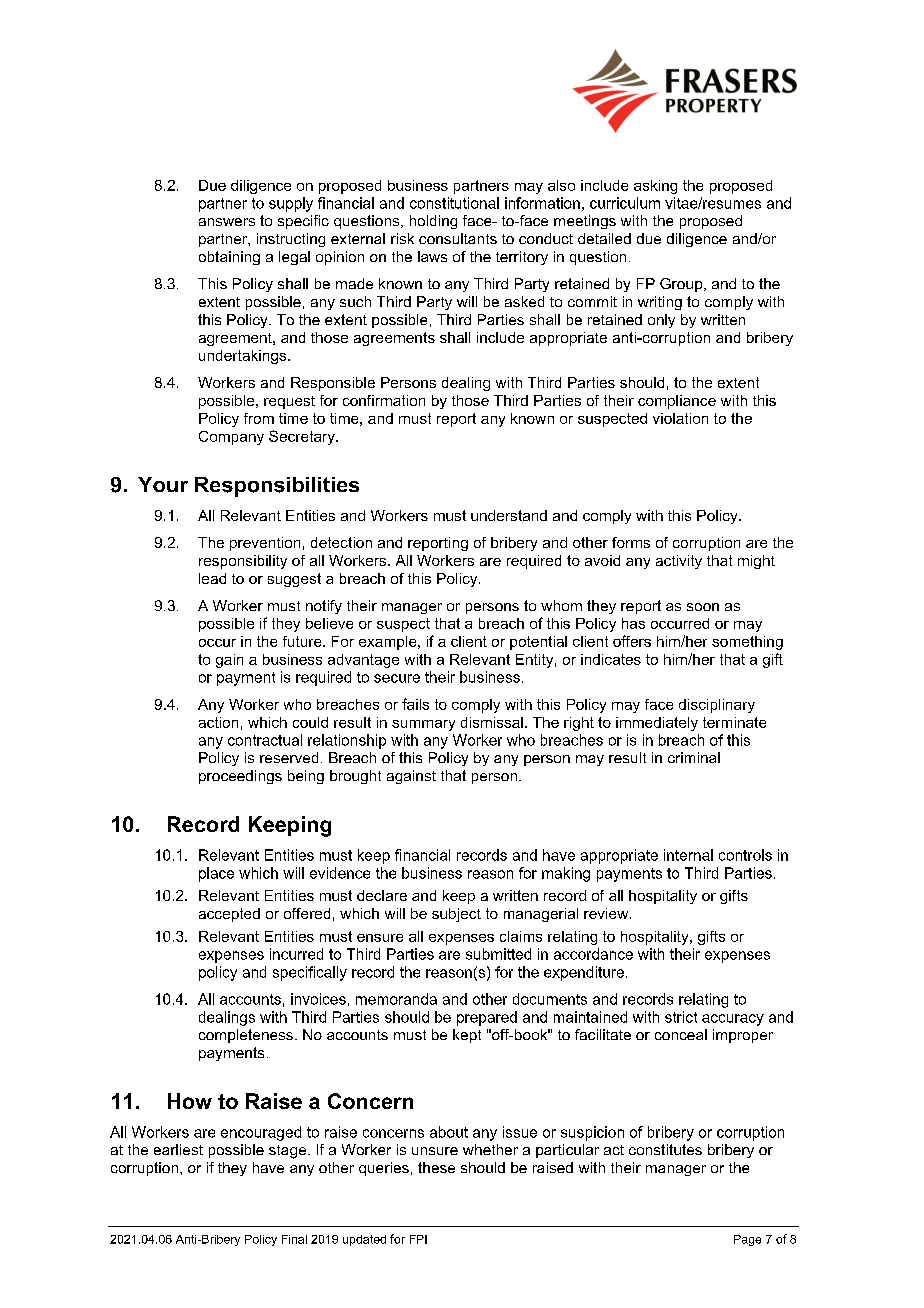 This screenshot has height=1308, width=924. What do you see at coordinates (454, 203) in the screenshot?
I see `constitutional` at bounding box center [454, 203].
